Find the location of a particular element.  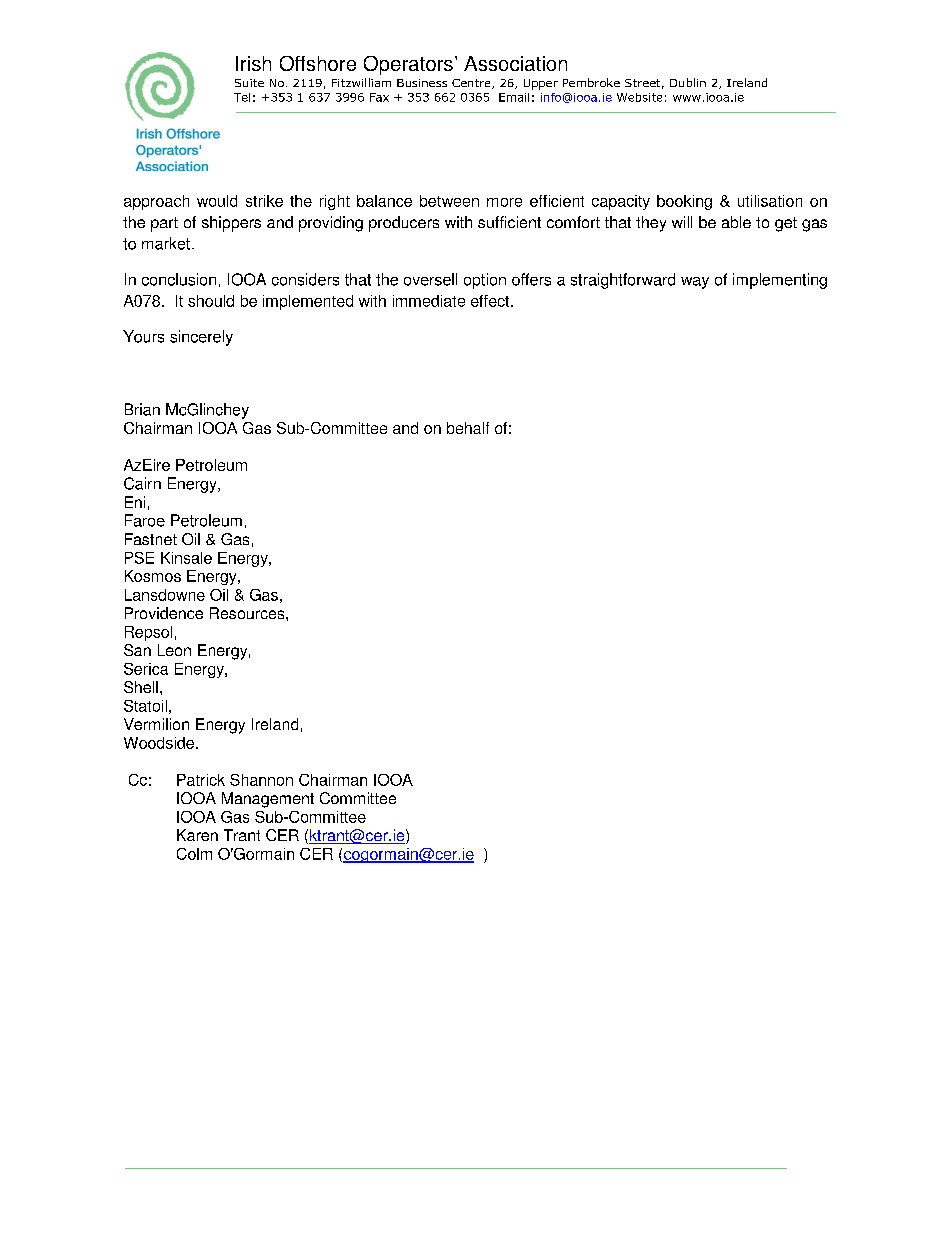

Management is located at coordinates (268, 800).
